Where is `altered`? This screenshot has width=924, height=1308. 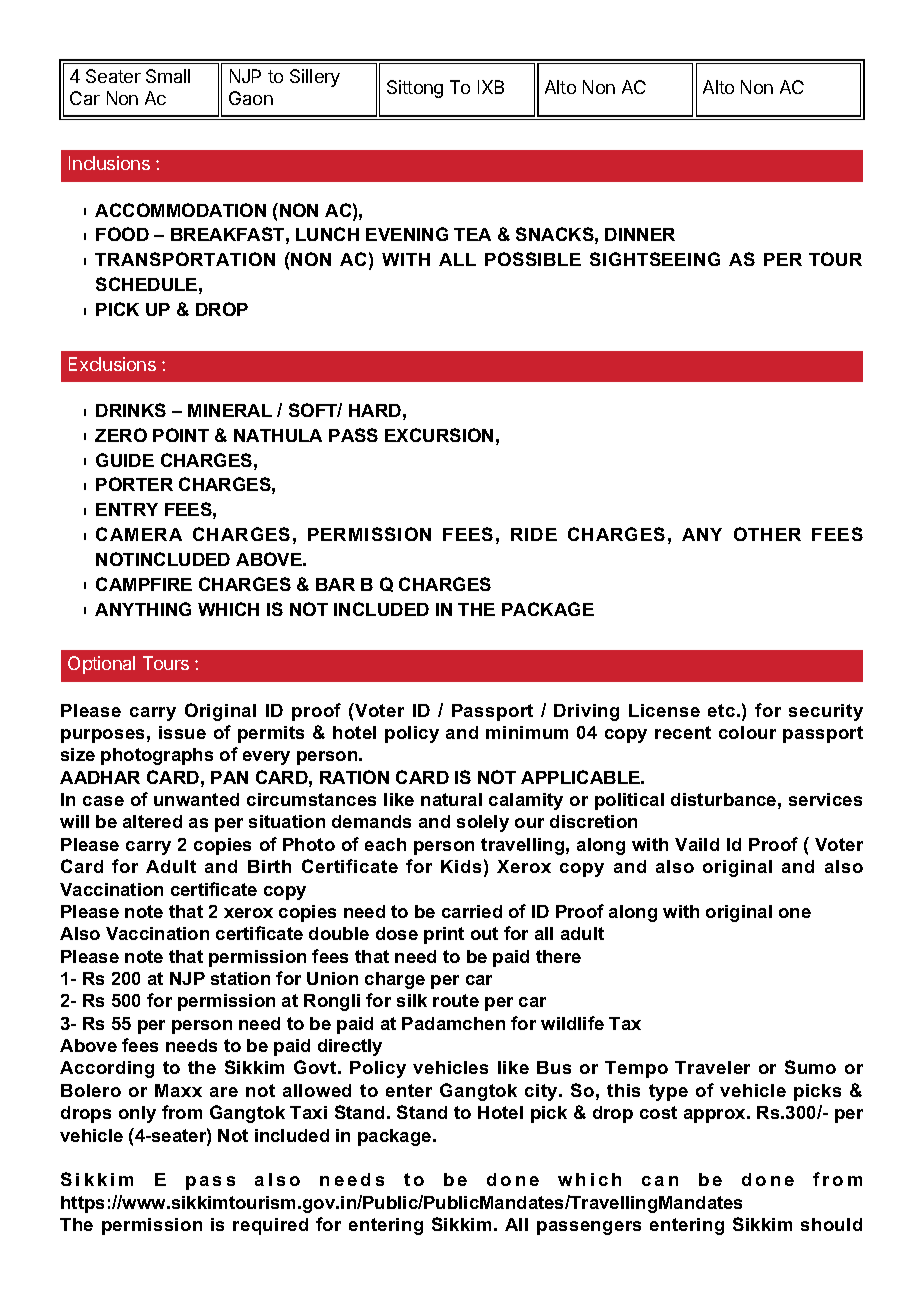
altered is located at coordinates (152, 821).
